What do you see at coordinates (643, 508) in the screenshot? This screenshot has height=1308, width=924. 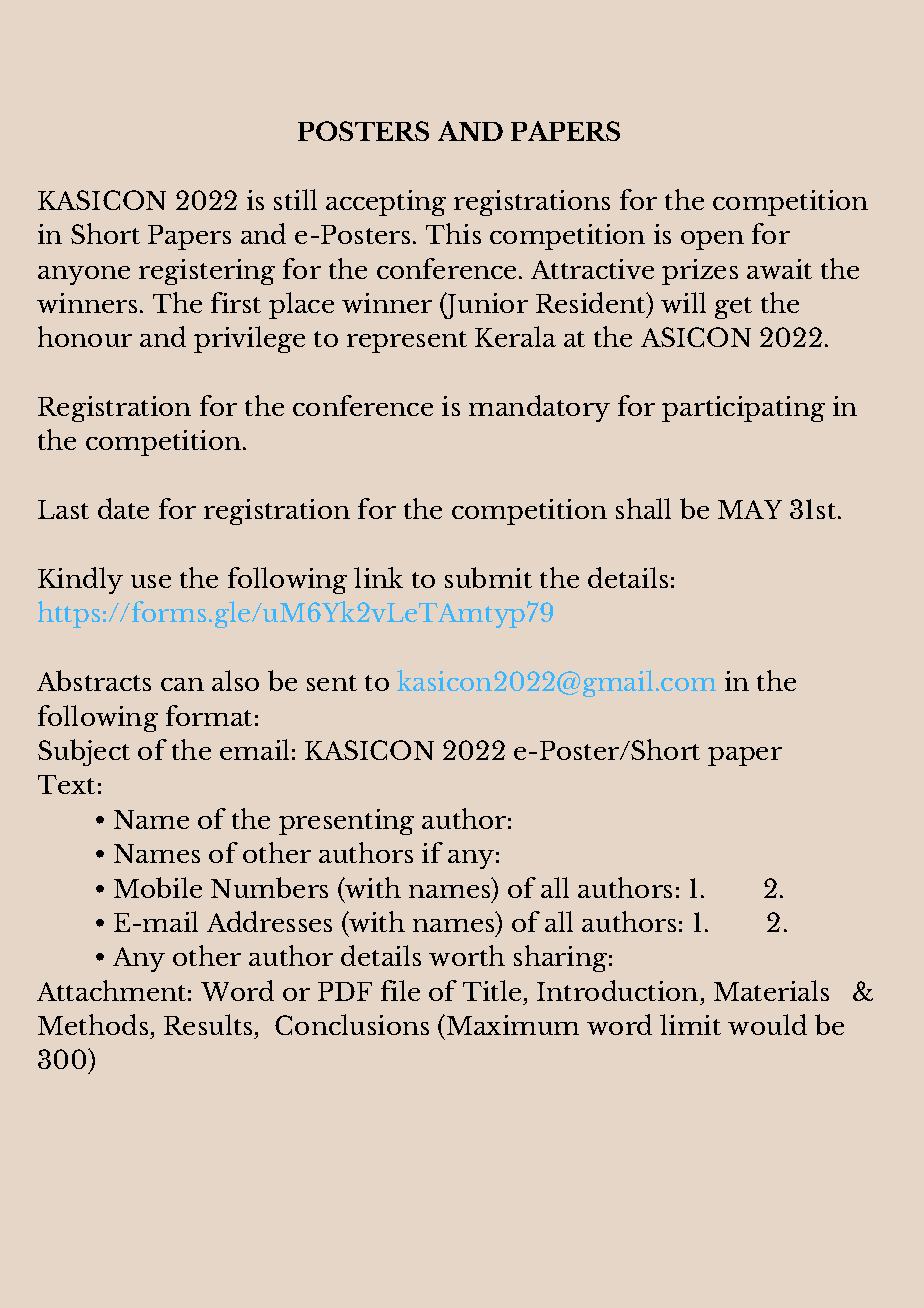 I see `shall` at bounding box center [643, 508].
